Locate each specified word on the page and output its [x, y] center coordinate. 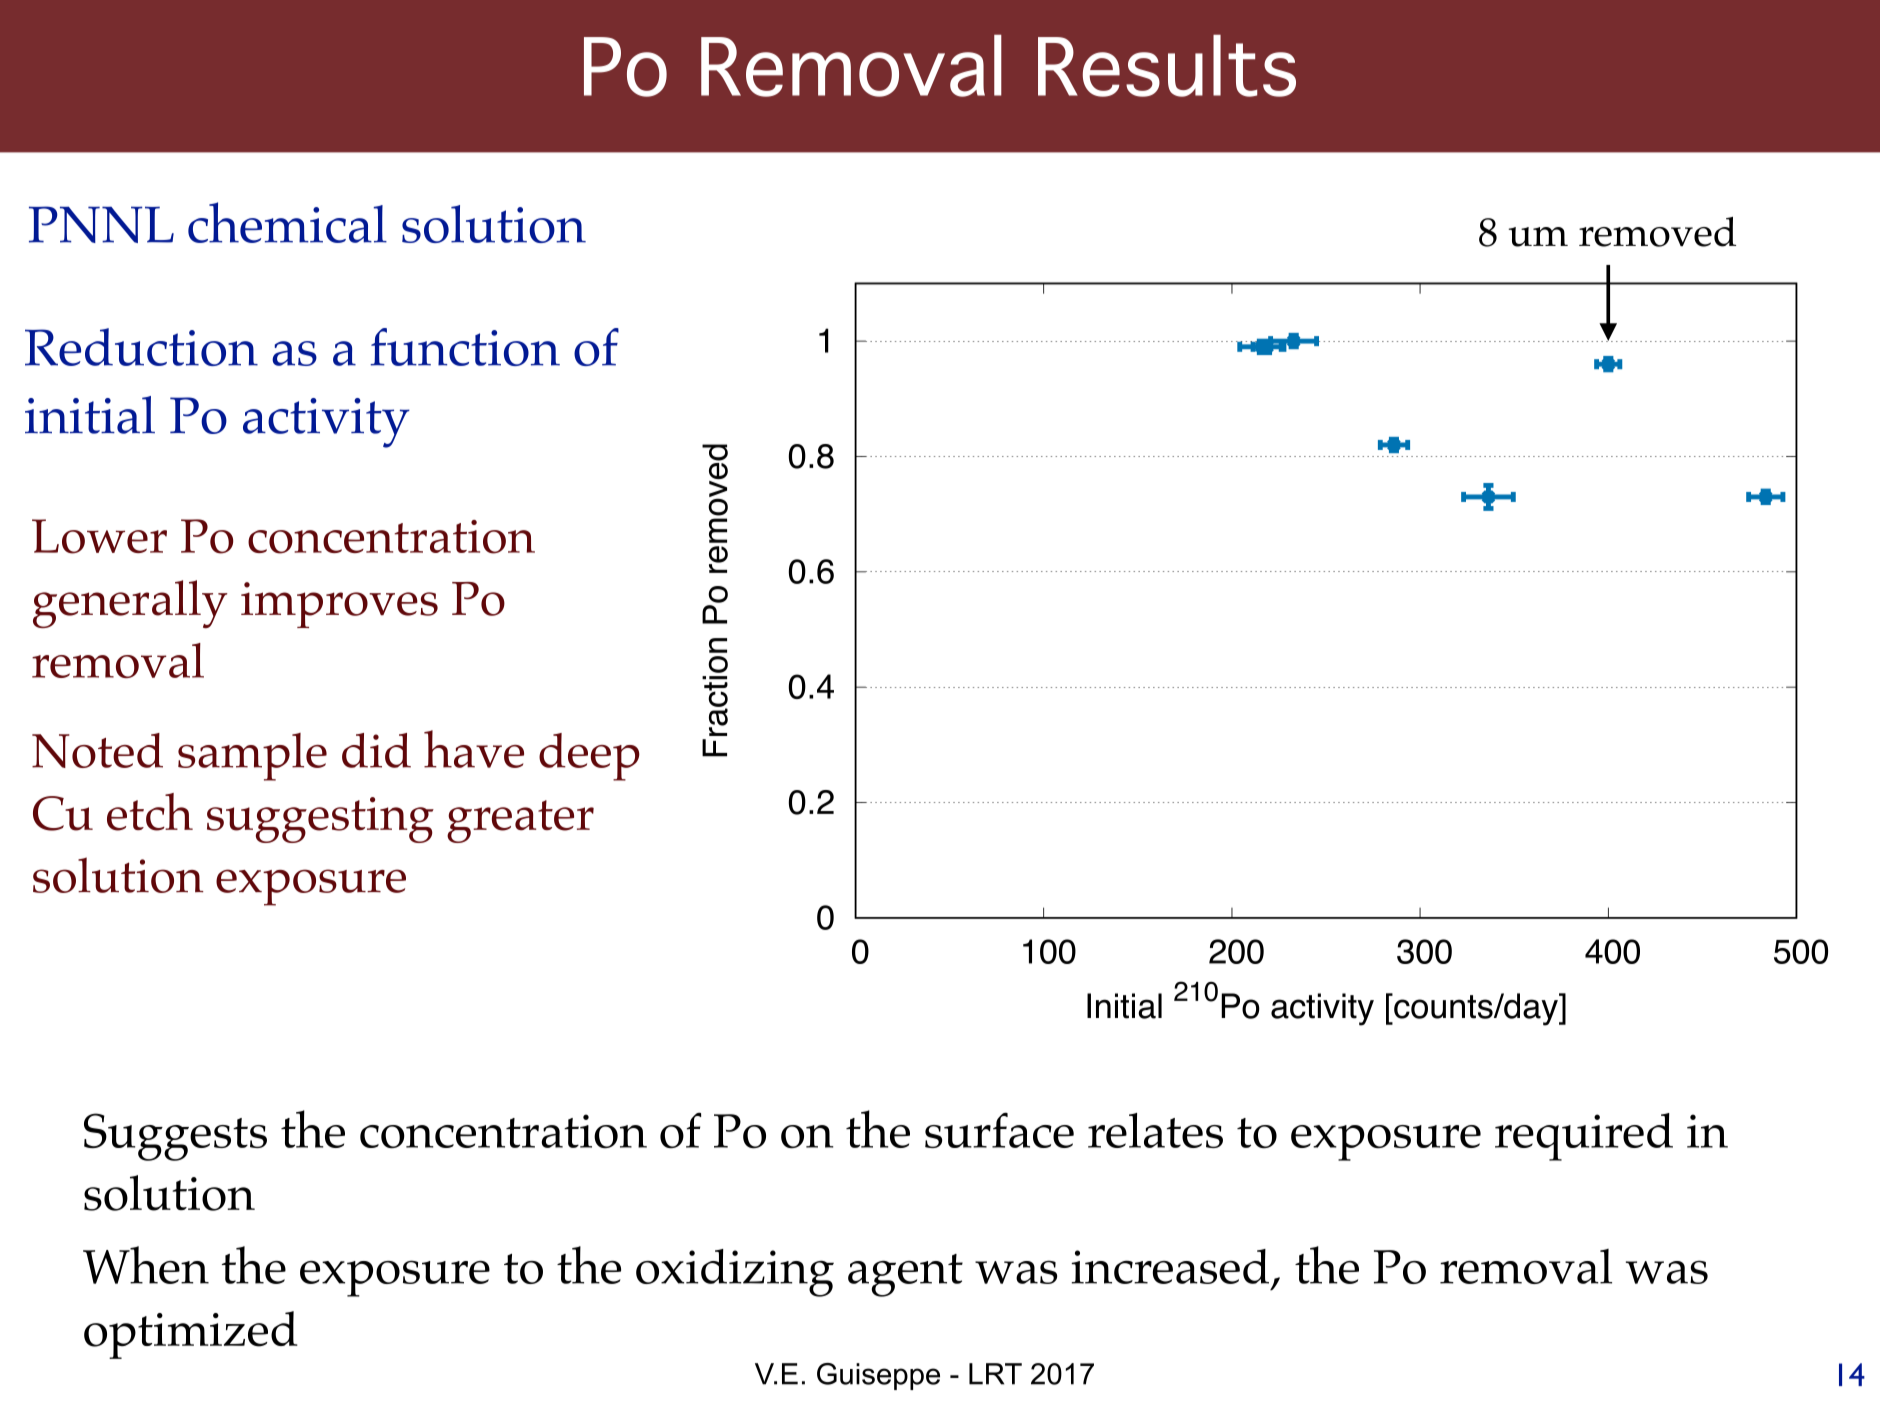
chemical [287, 222]
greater [520, 821]
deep [589, 757]
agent [905, 1275]
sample [252, 757]
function [465, 347]
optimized [191, 1335]
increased [1170, 1266]
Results [1167, 65]
